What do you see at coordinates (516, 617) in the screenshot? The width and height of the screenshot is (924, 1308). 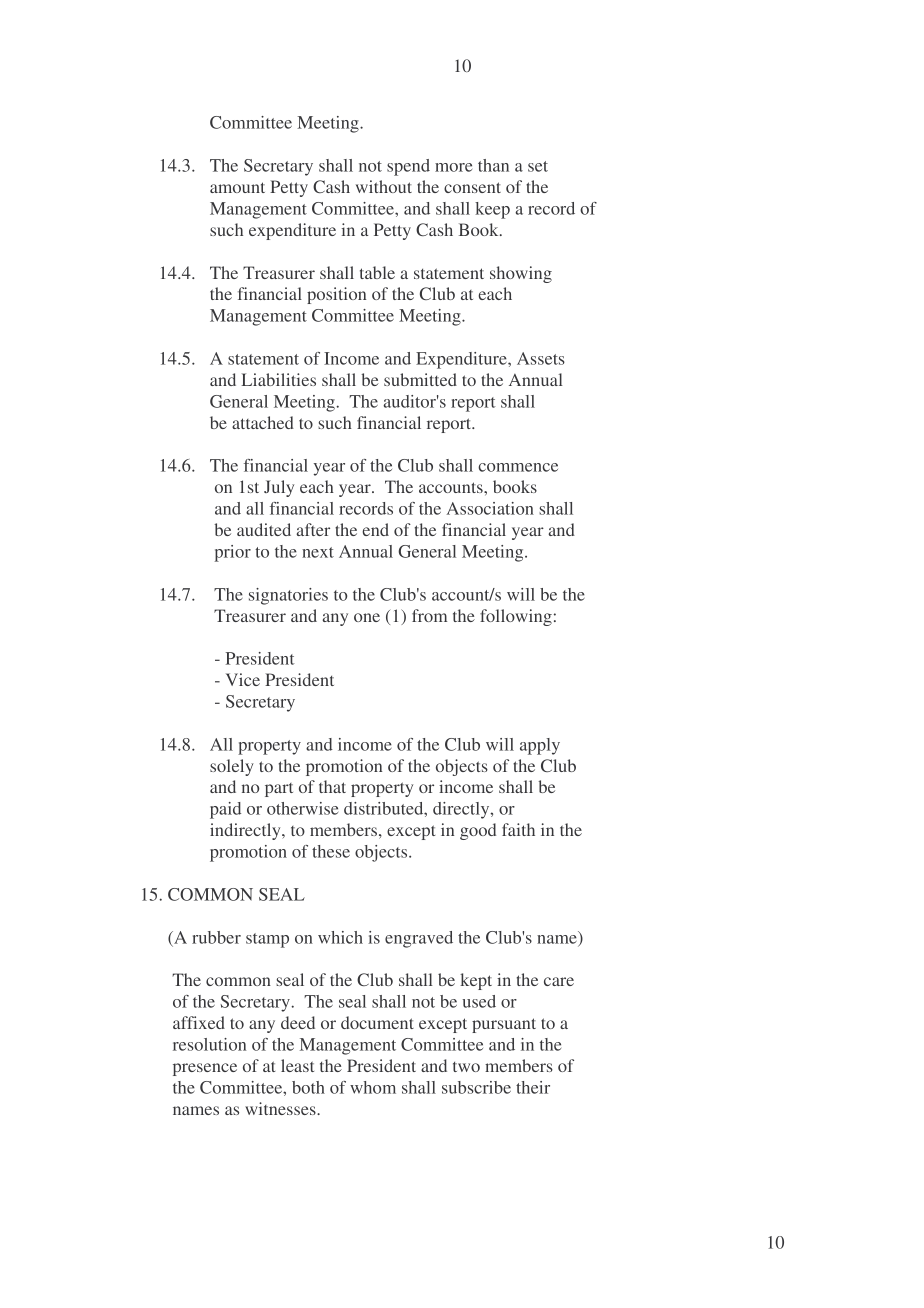 I see `following` at bounding box center [516, 617].
